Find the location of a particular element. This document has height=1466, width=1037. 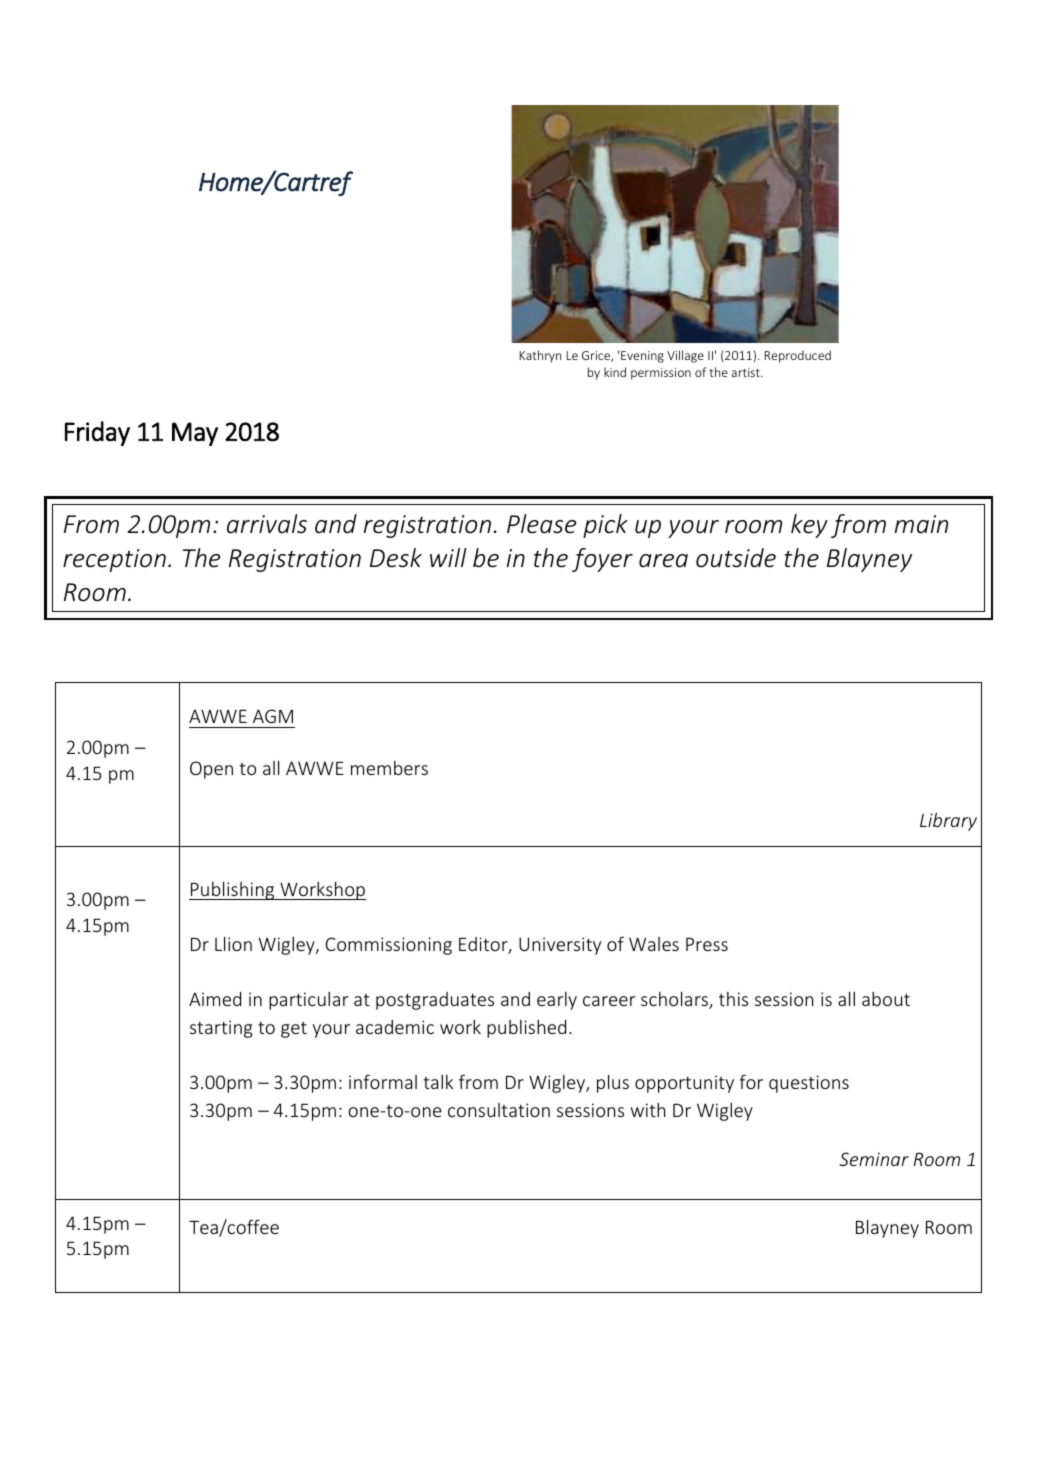

informal is located at coordinates (383, 1081).
